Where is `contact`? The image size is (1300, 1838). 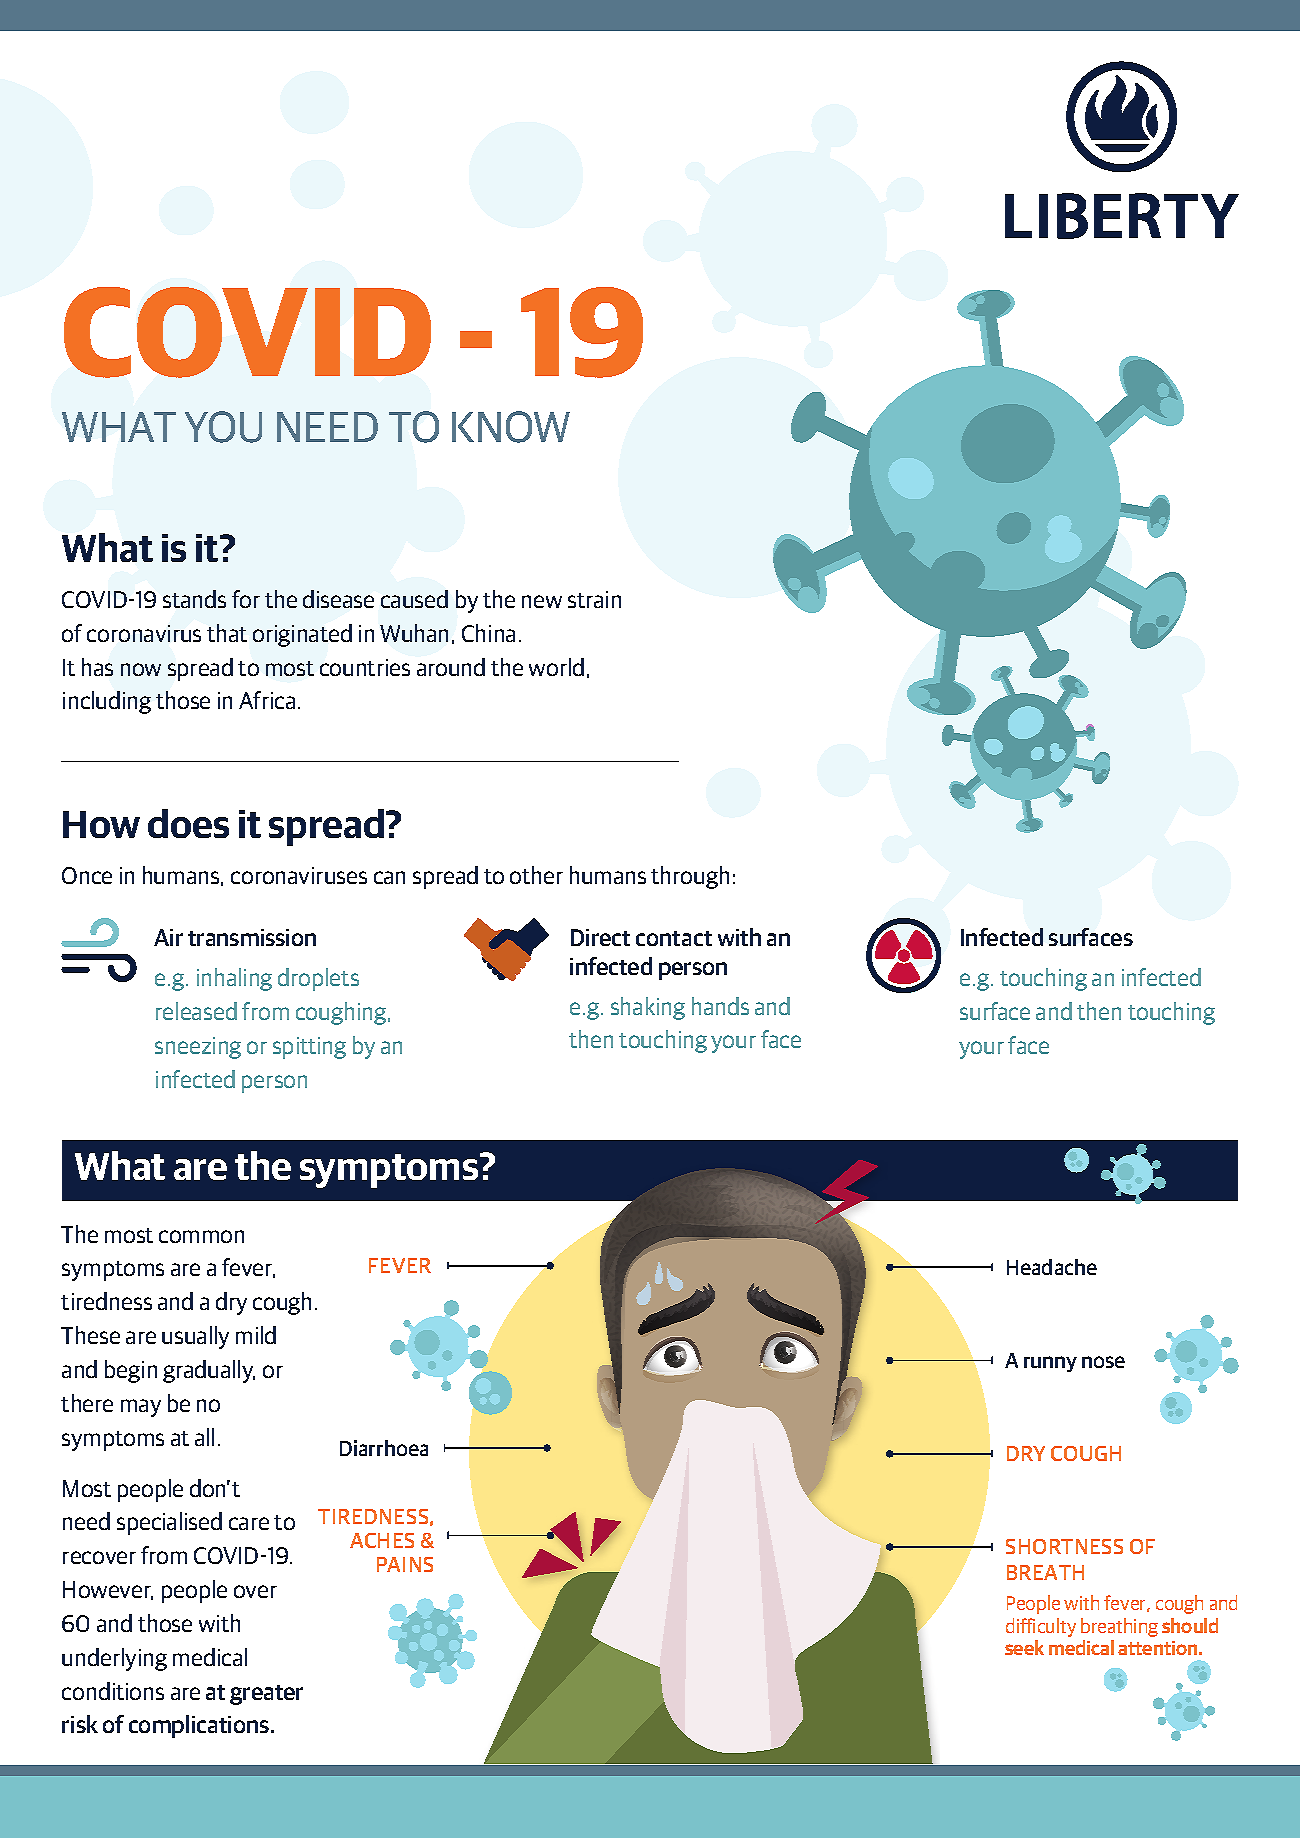
contact is located at coordinates (674, 938).
